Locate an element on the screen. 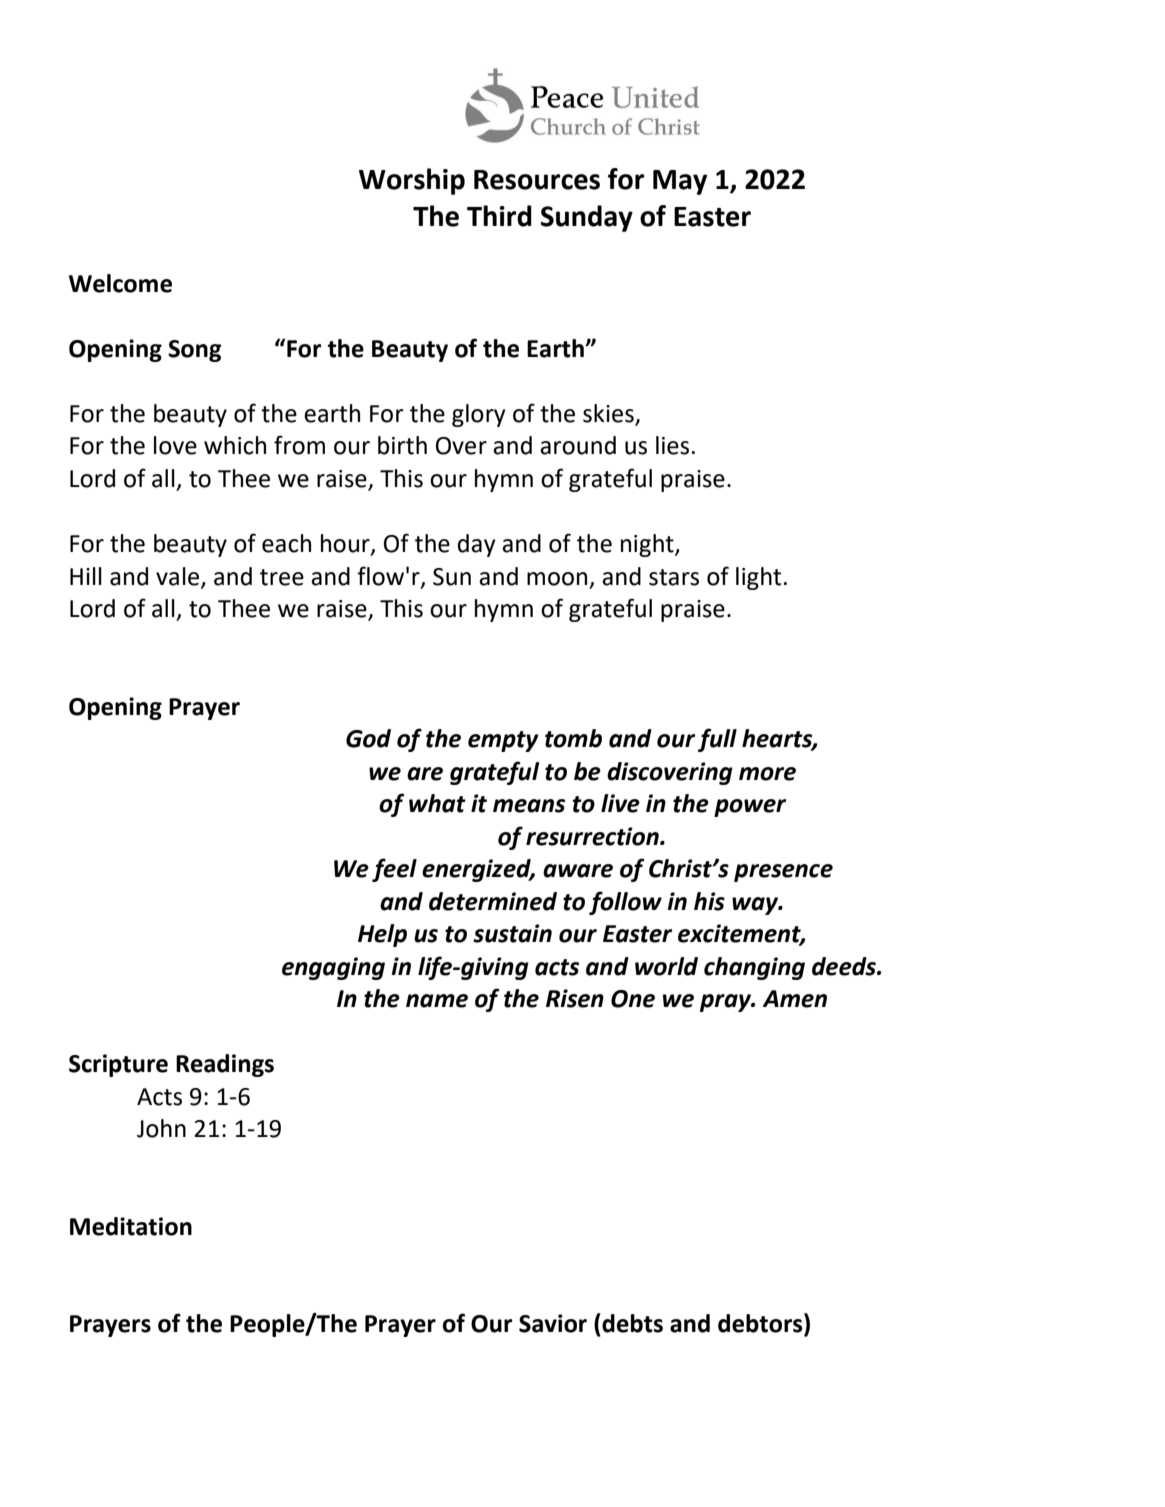 The height and width of the screenshot is (1507, 1165). Worship is located at coordinates (412, 181).
